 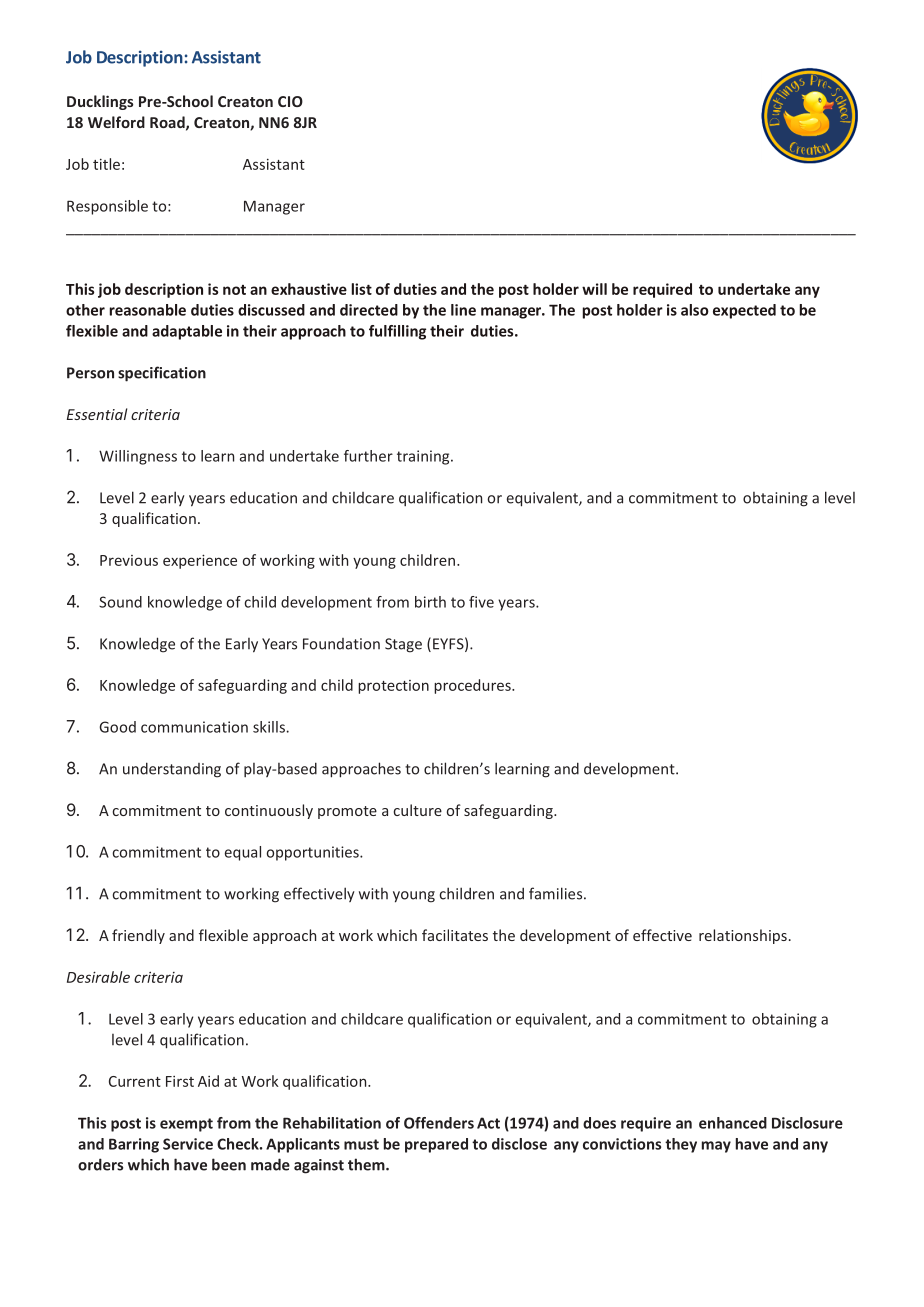 What do you see at coordinates (455, 935) in the document?
I see `facilitates` at bounding box center [455, 935].
